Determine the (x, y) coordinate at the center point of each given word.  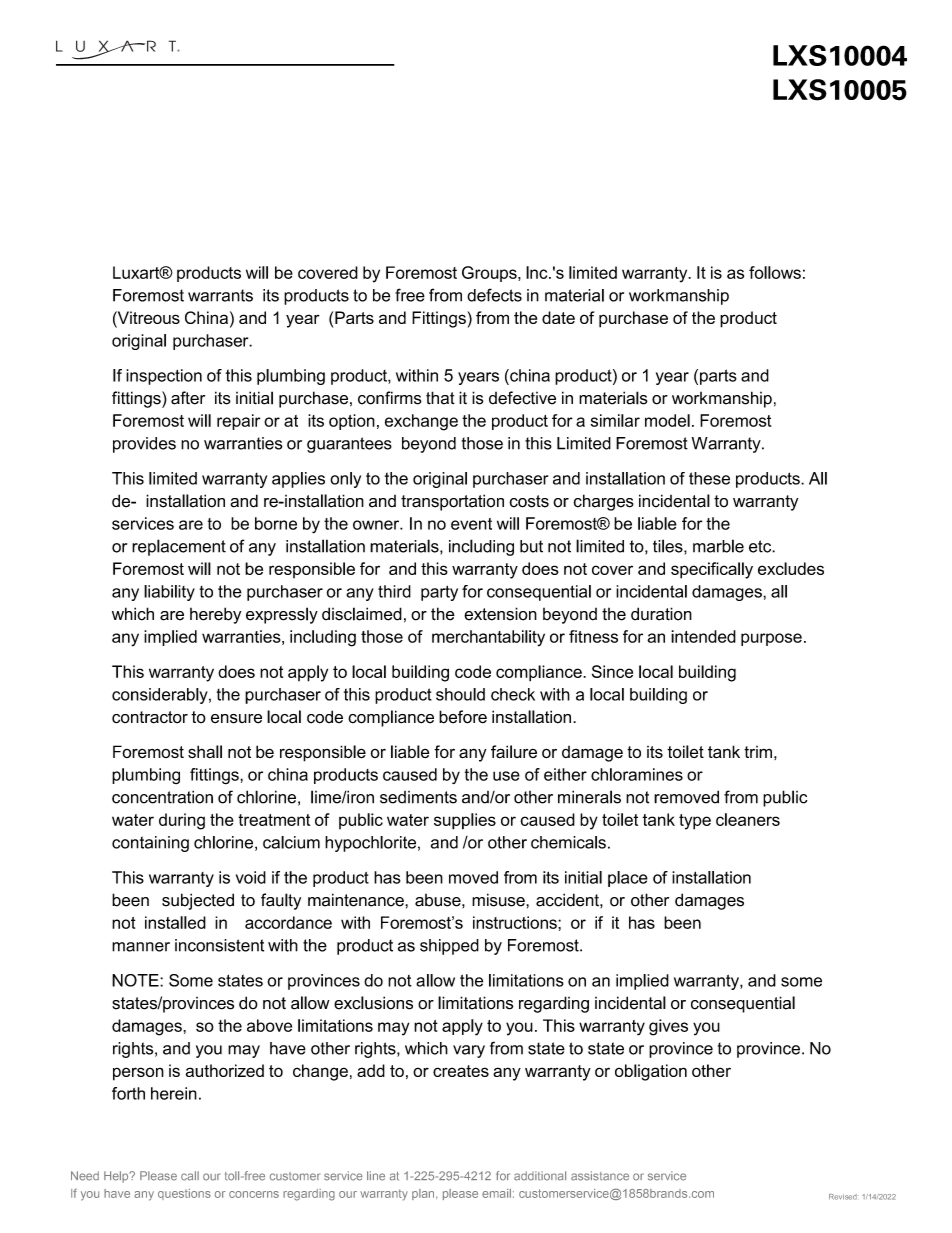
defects (494, 295)
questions (184, 1194)
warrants (220, 295)
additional (540, 1176)
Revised (843, 1197)
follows (775, 272)
